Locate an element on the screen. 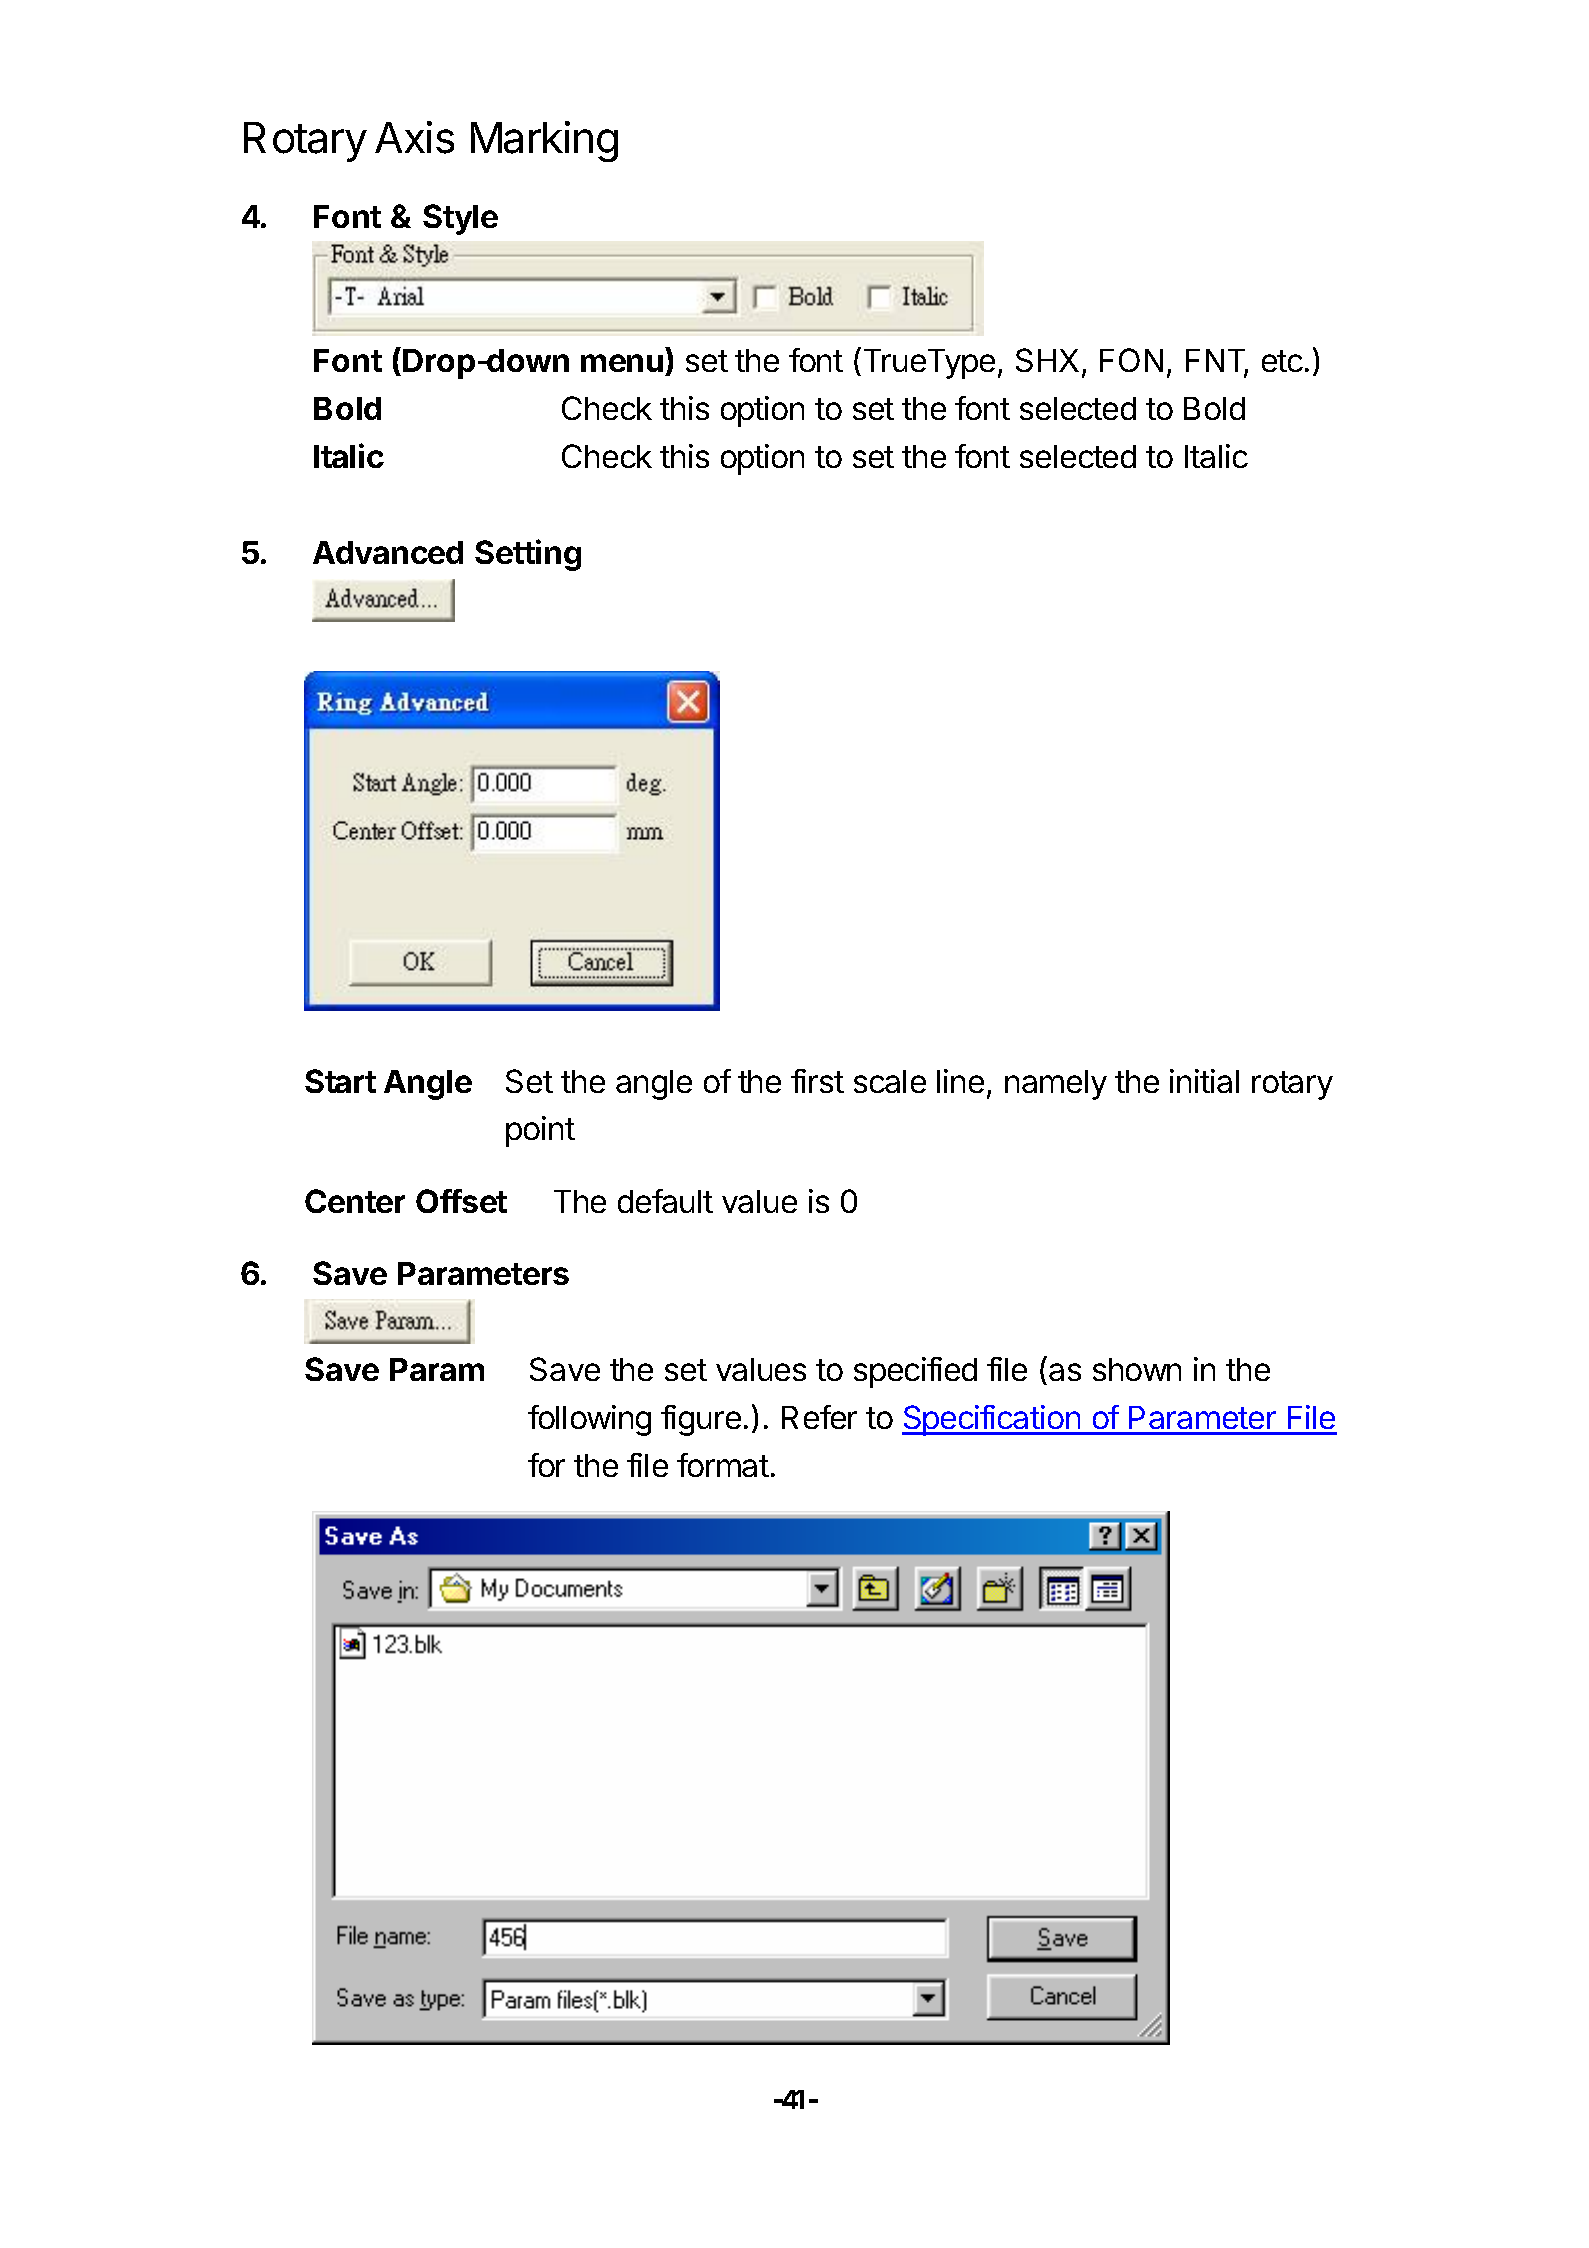  first is located at coordinates (817, 1081).
